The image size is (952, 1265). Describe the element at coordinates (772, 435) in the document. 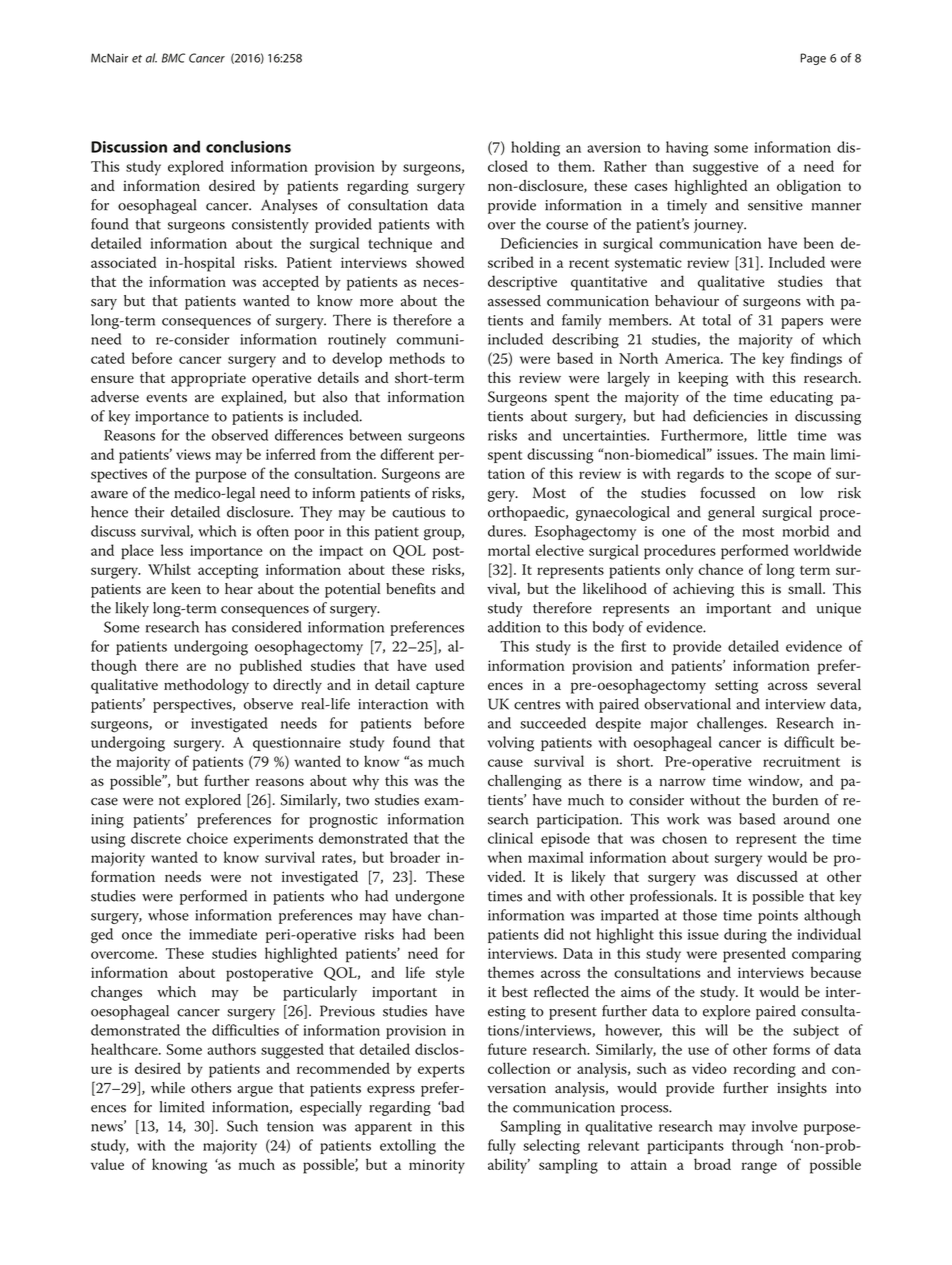

I see `little` at that location.
